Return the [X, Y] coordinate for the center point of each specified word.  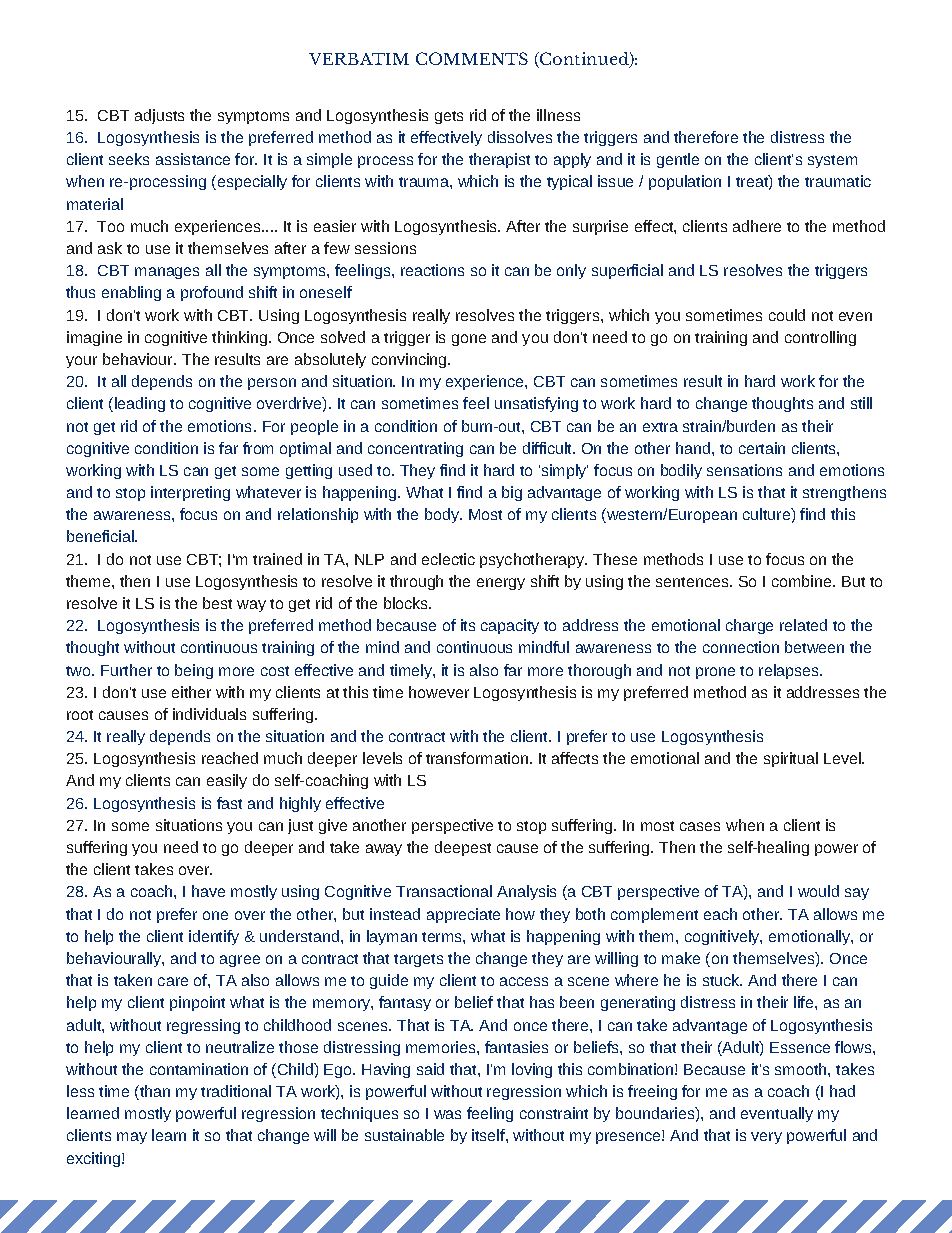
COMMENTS [472, 58]
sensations [744, 470]
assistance [193, 159]
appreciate [463, 915]
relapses [790, 671]
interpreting [190, 493]
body [443, 515]
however [439, 692]
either [191, 692]
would [818, 891]
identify [214, 937]
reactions [432, 270]
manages [167, 273]
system [832, 161]
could [787, 315]
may [132, 1138]
